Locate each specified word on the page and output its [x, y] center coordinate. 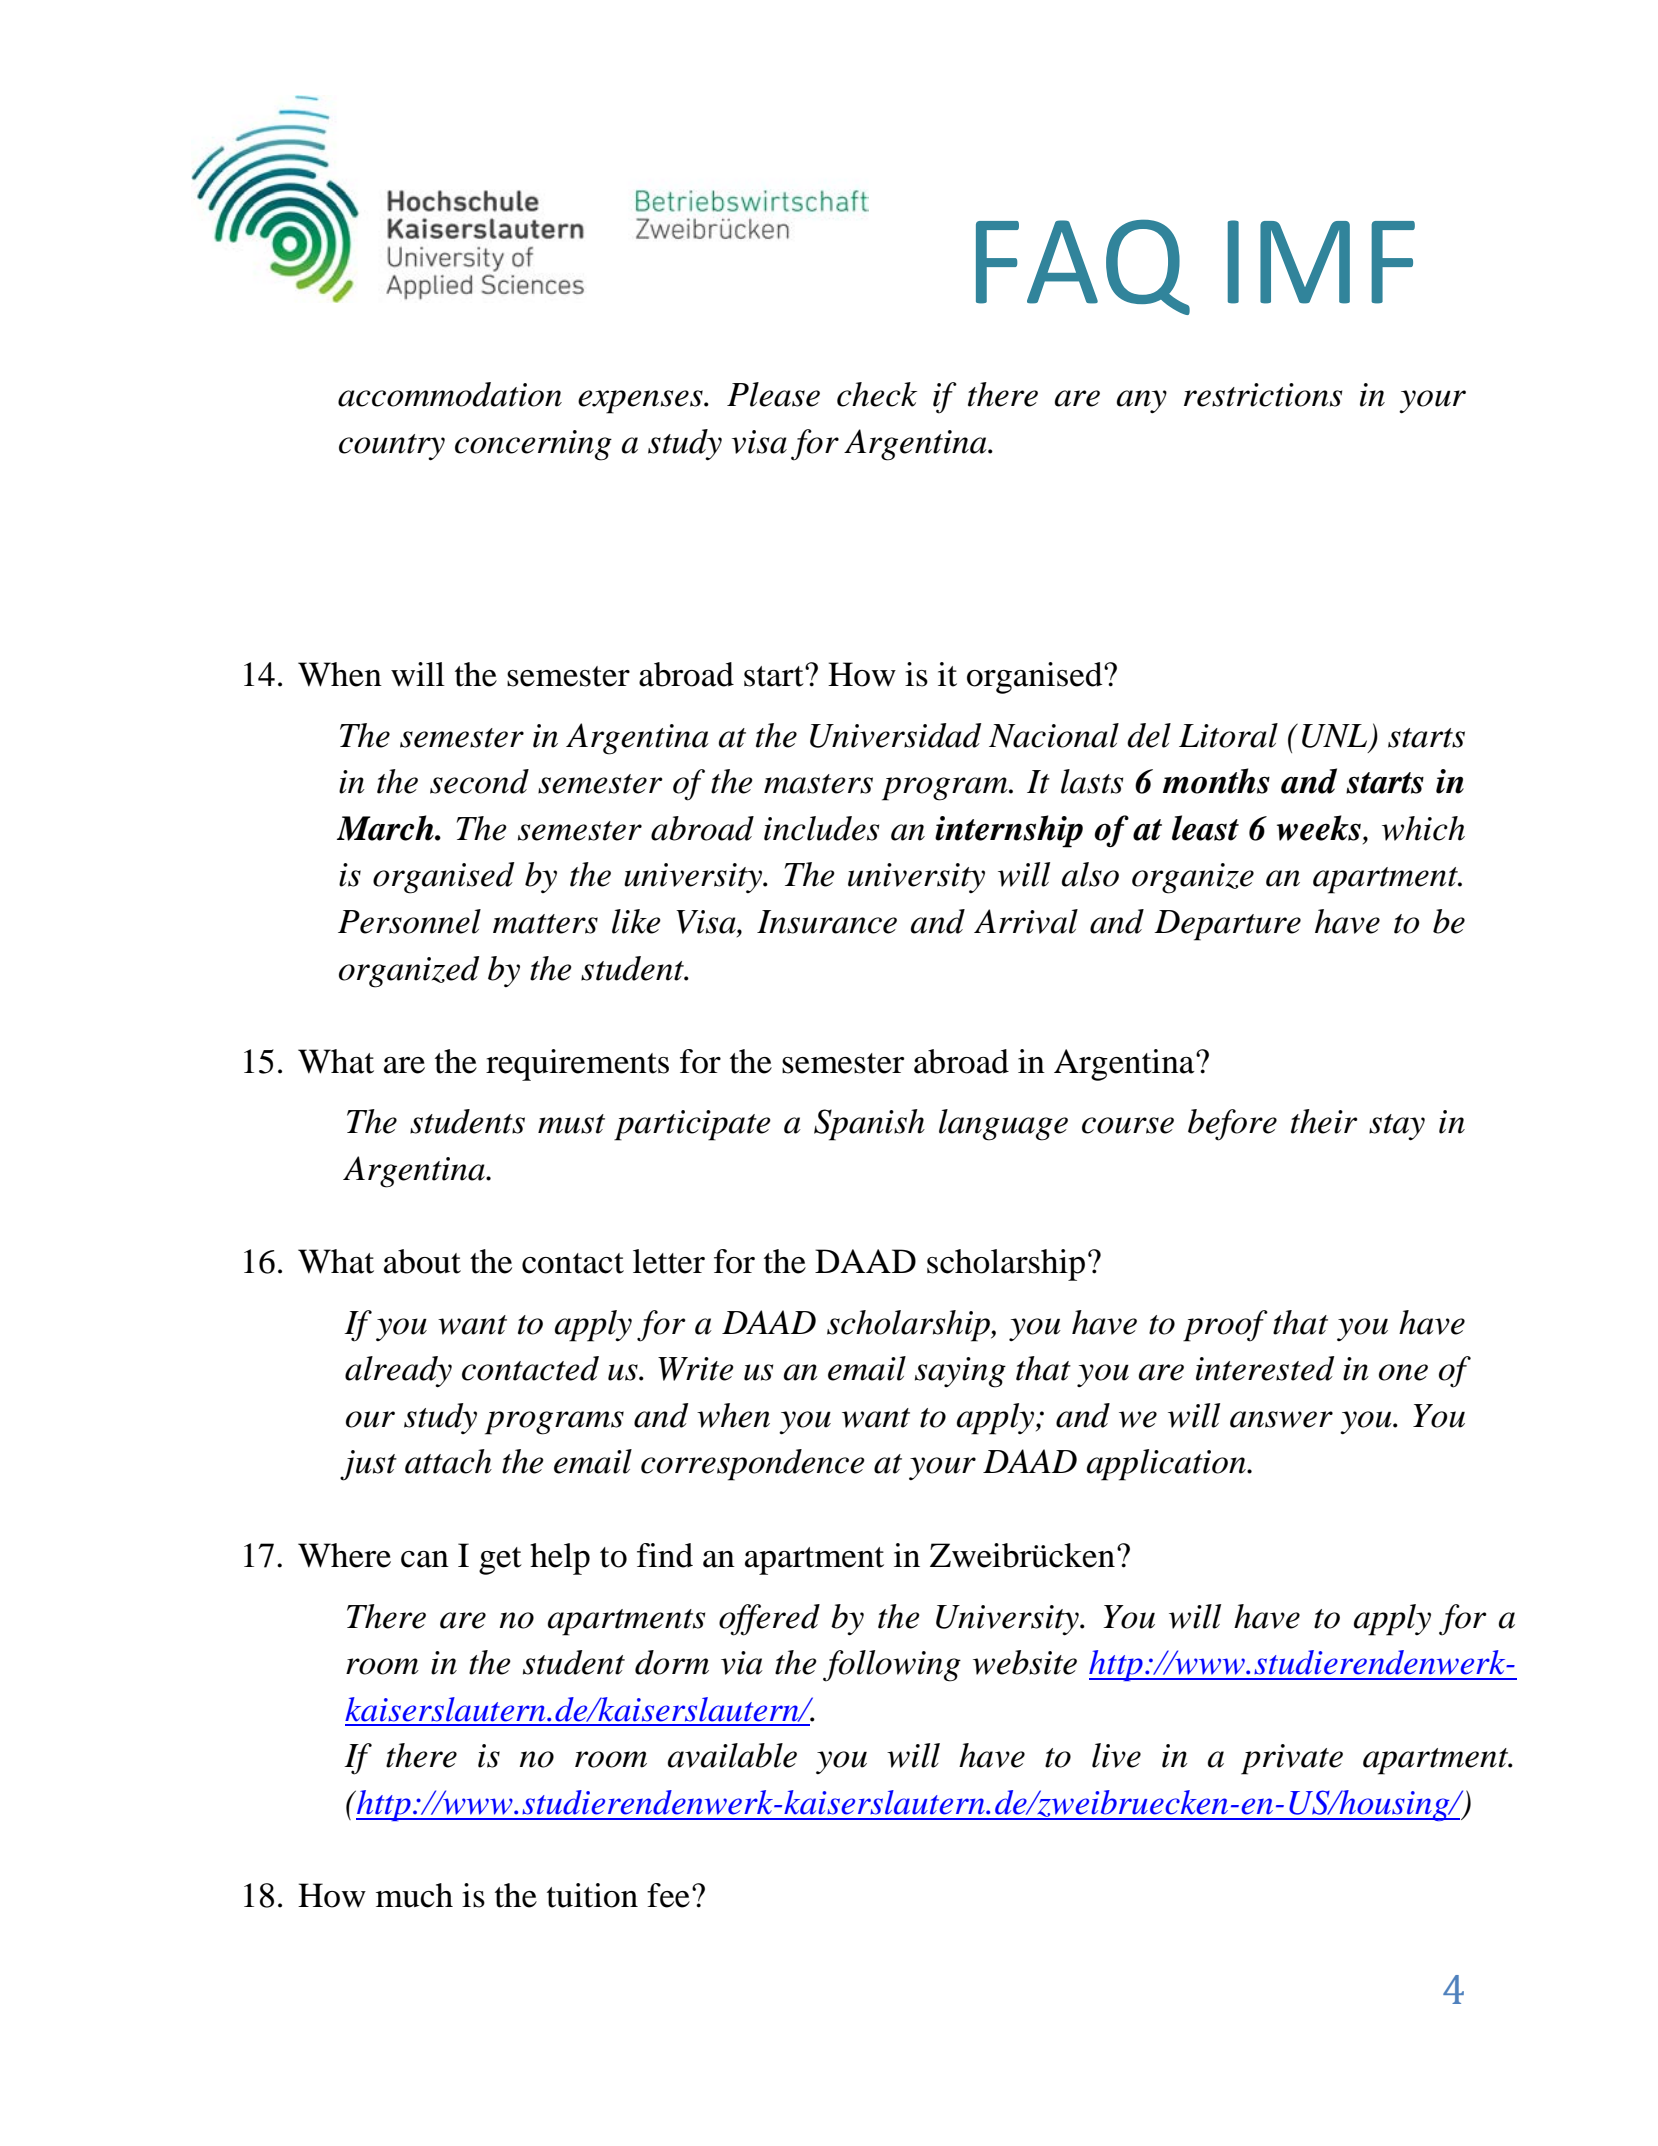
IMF [1321, 262]
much [414, 1895]
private [1292, 1759]
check [877, 394]
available [732, 1755]
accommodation [450, 394]
